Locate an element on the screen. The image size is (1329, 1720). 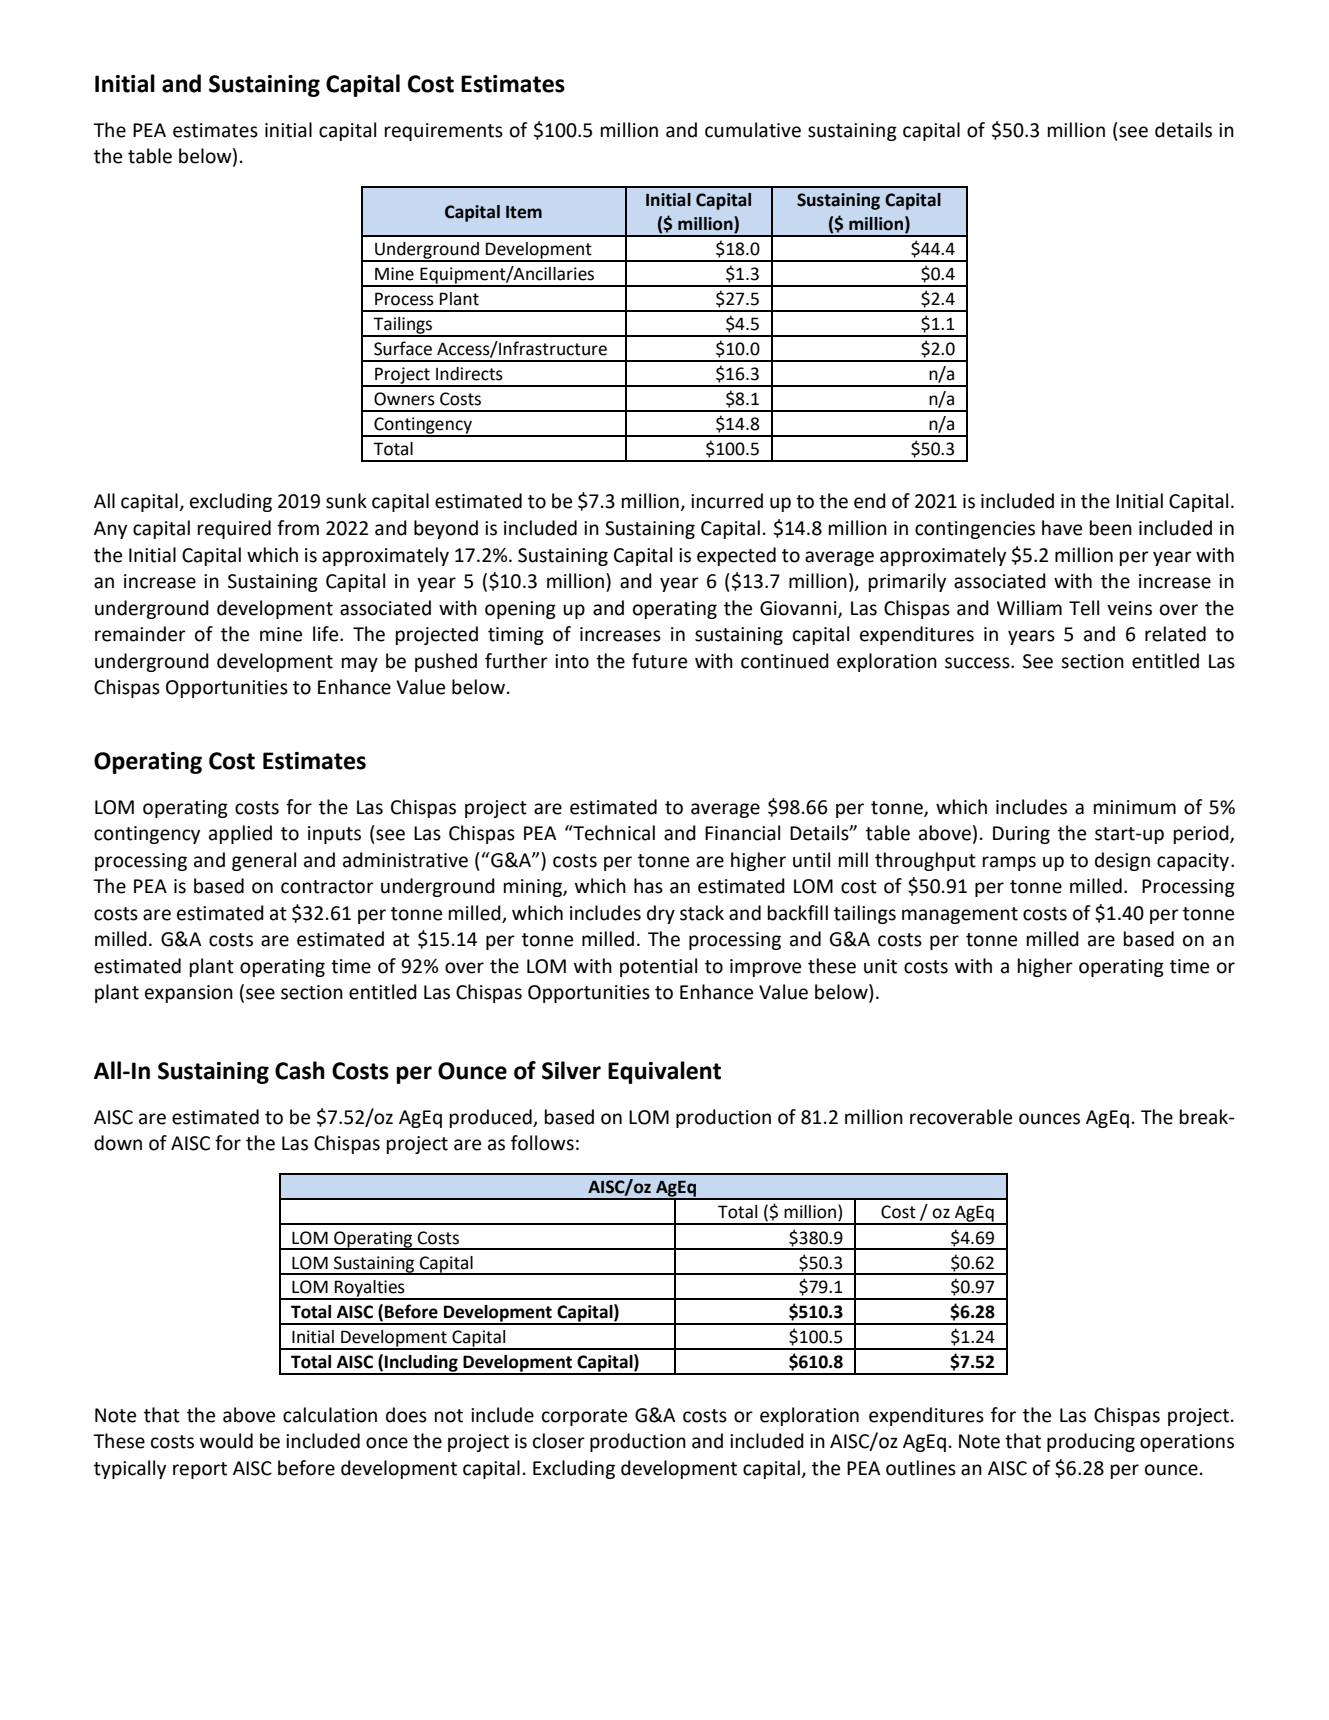
Equivalent is located at coordinates (664, 1072).
